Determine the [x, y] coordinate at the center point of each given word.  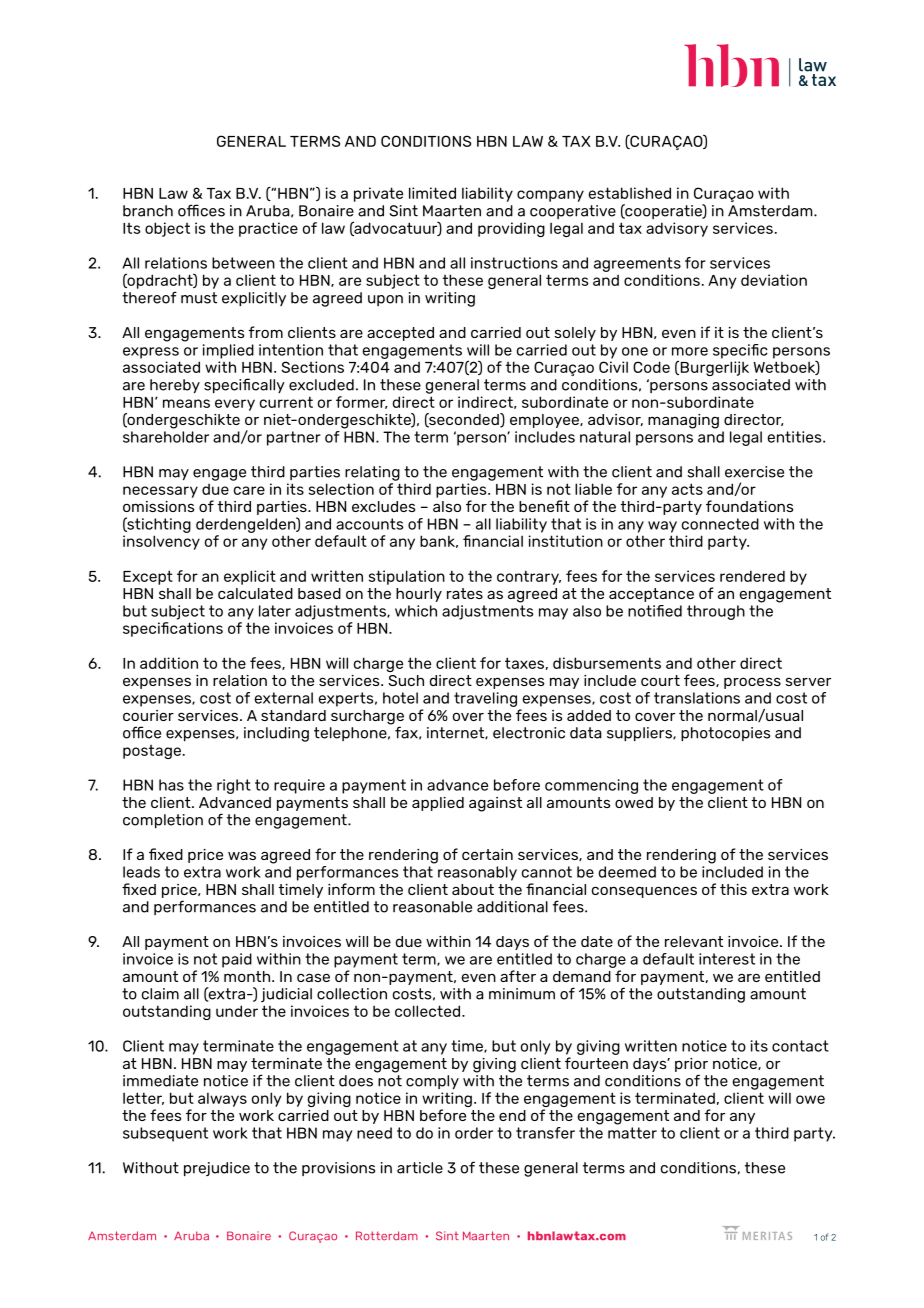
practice [268, 229]
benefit [544, 506]
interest [727, 959]
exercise [754, 472]
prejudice [217, 1169]
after [518, 976]
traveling [485, 699]
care [249, 490]
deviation [774, 280]
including [276, 734]
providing [511, 229]
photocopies [725, 734]
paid [237, 960]
